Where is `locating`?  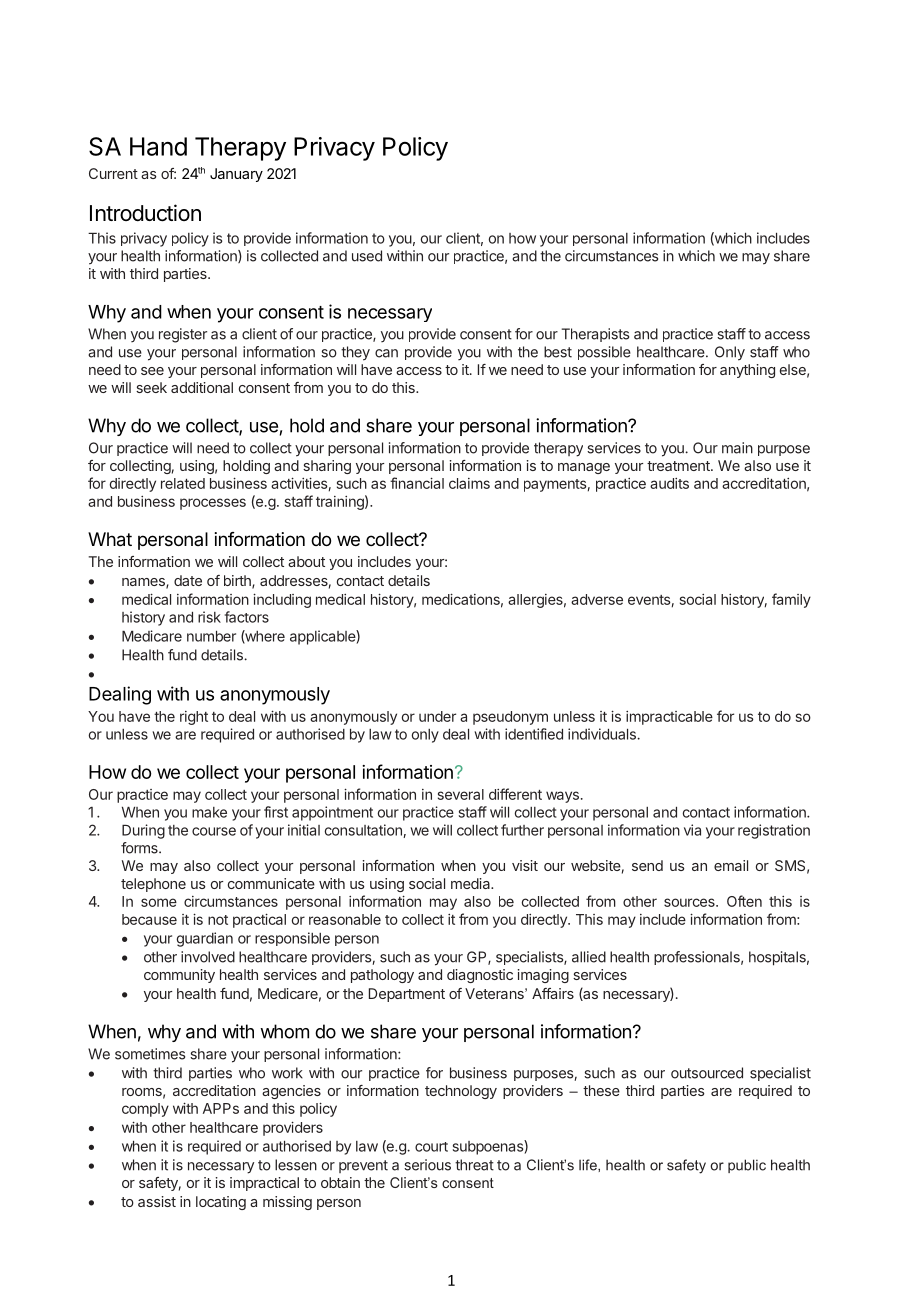
locating is located at coordinates (221, 1203).
